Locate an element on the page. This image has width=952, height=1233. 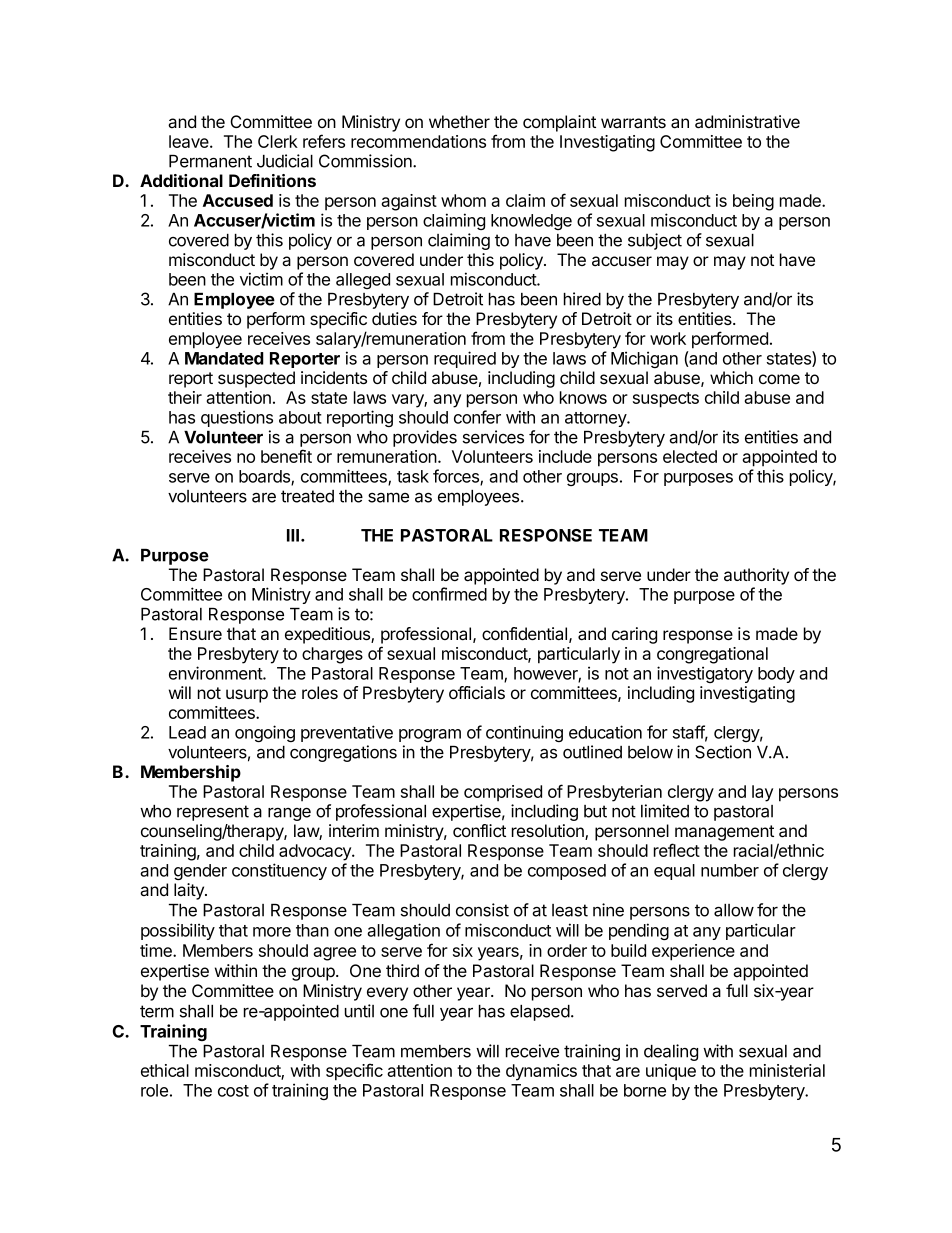
cost is located at coordinates (233, 1091).
